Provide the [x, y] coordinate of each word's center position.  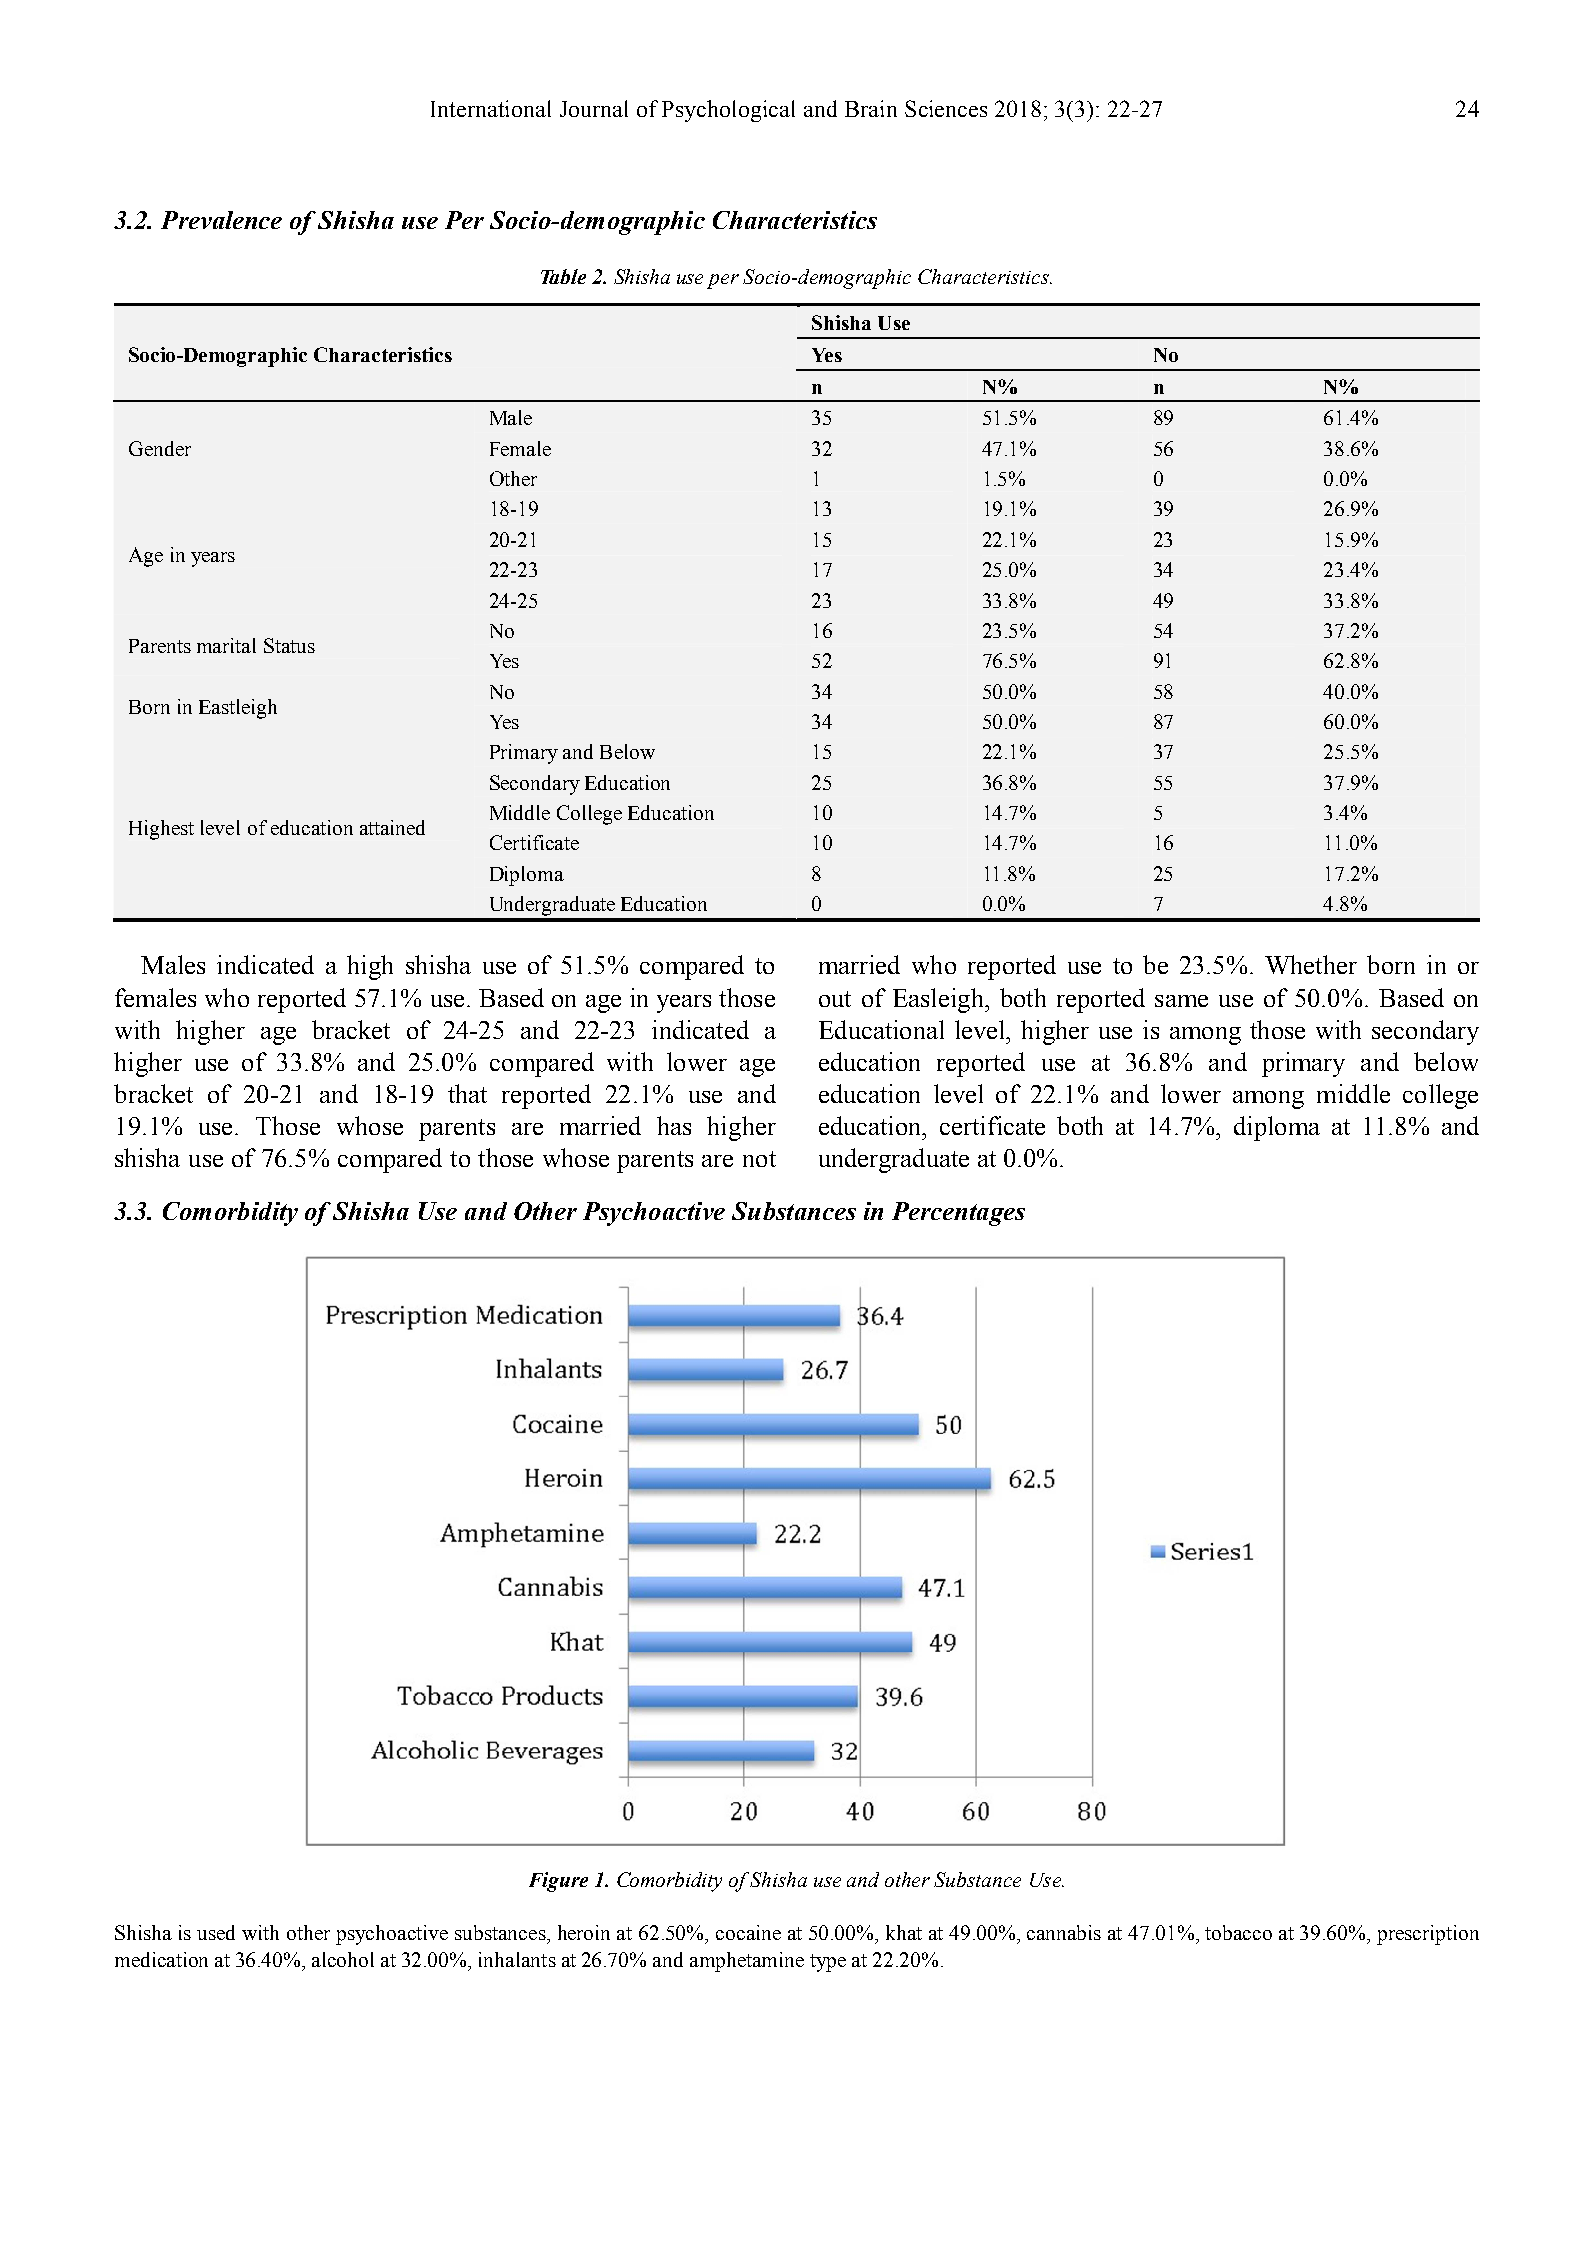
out [835, 999]
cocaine [748, 1932]
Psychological [728, 111]
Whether [1311, 964]
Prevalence [221, 220]
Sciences [946, 108]
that [467, 1093]
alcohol [343, 1959]
